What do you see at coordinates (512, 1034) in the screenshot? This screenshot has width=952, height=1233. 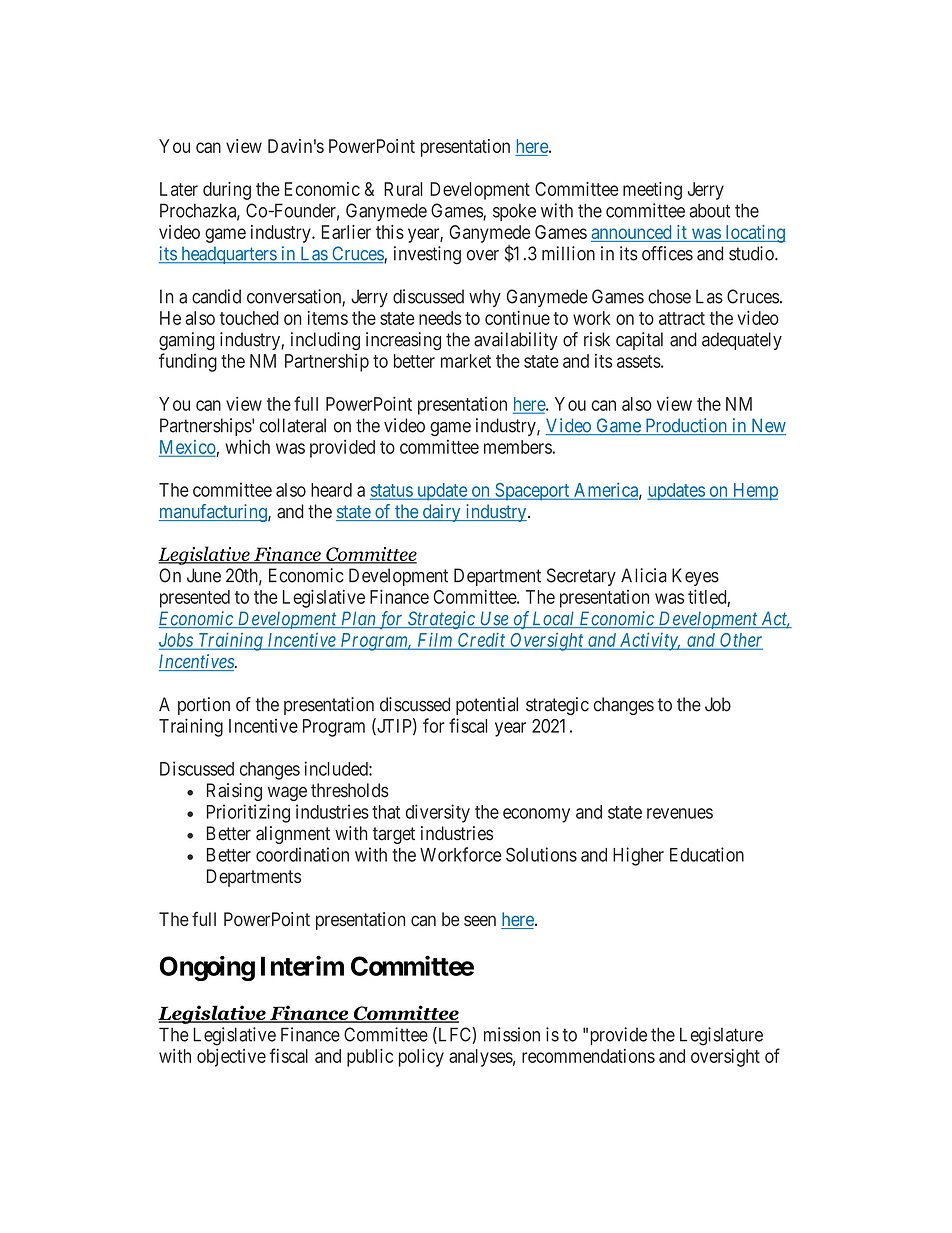 I see `mission` at bounding box center [512, 1034].
